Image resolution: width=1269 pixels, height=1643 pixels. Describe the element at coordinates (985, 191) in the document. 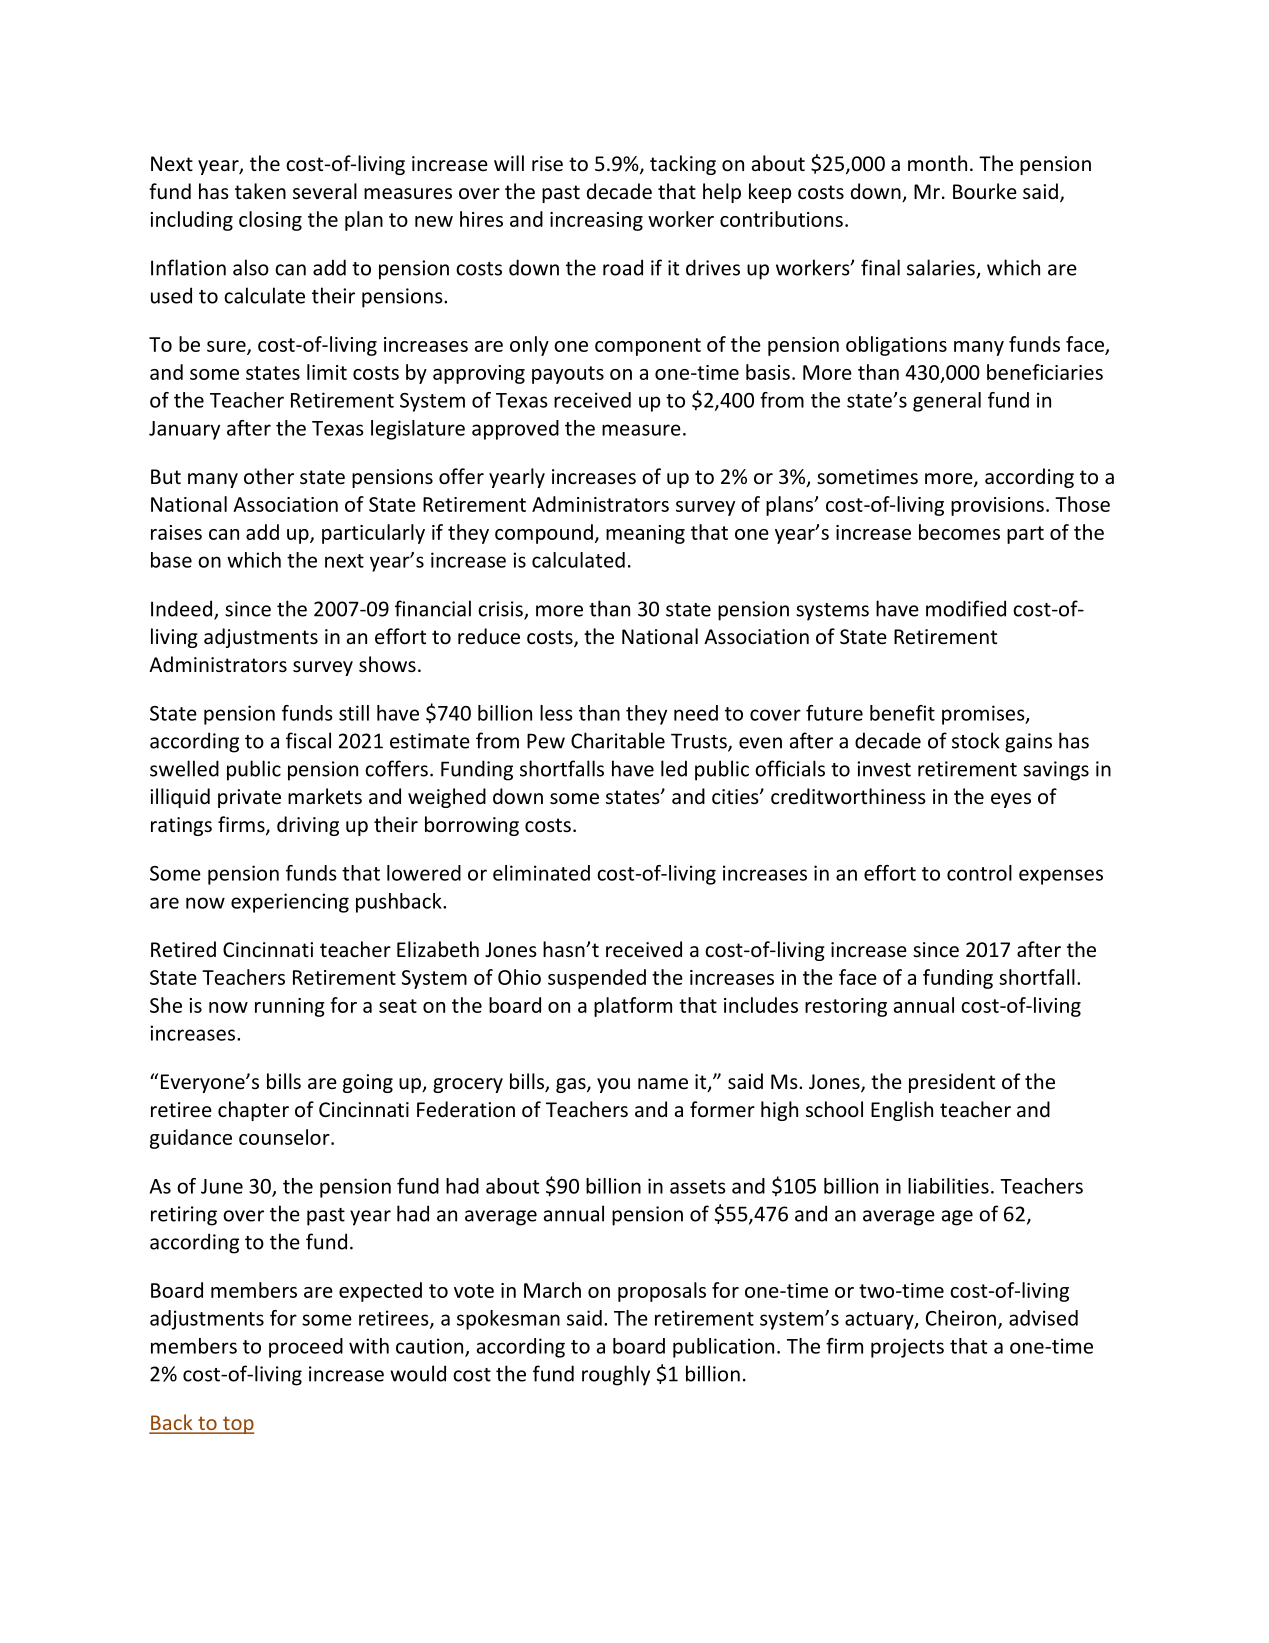

I see `Bourke` at that location.
